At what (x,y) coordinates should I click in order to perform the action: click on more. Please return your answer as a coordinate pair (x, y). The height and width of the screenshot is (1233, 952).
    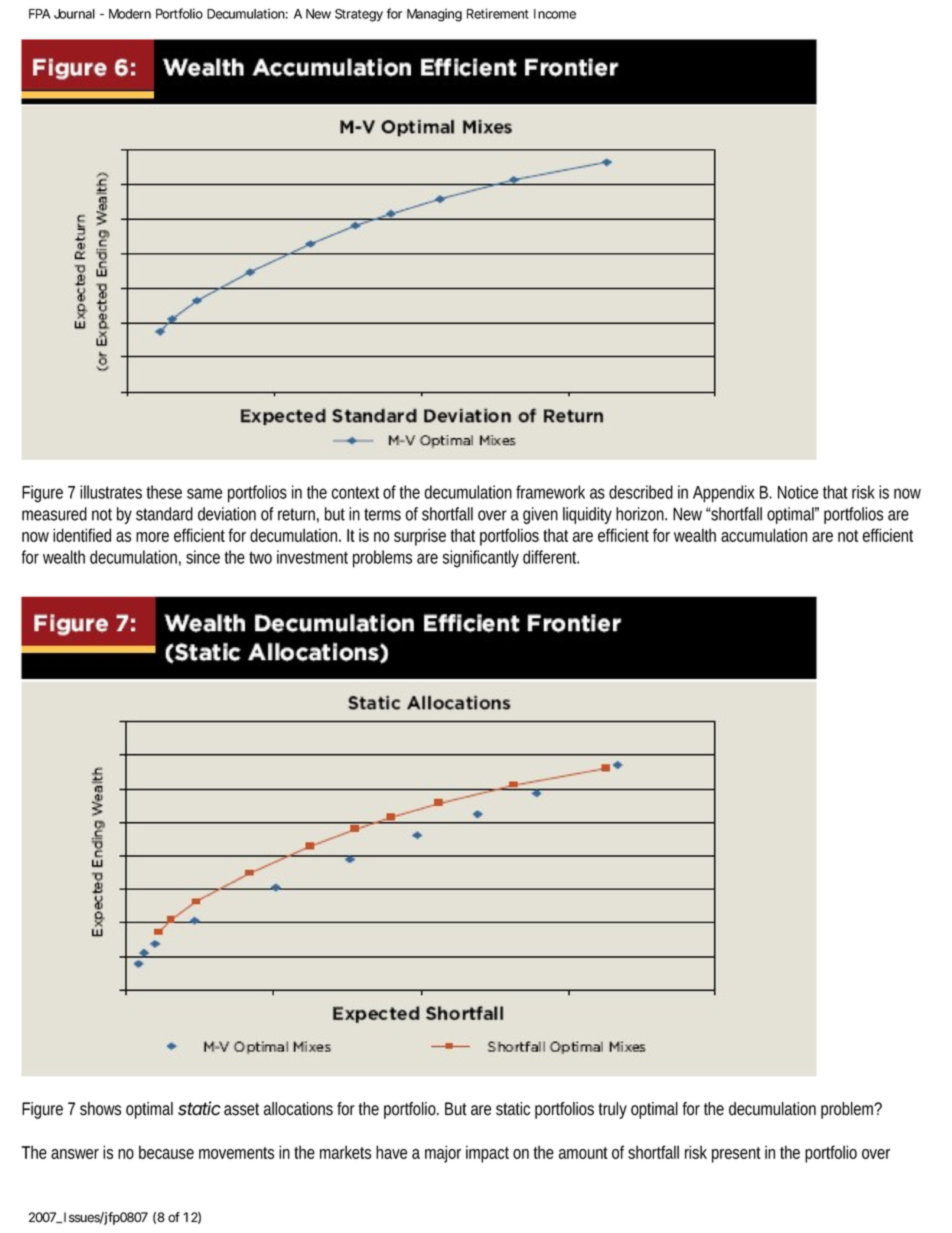
    Looking at the image, I should click on (152, 537).
